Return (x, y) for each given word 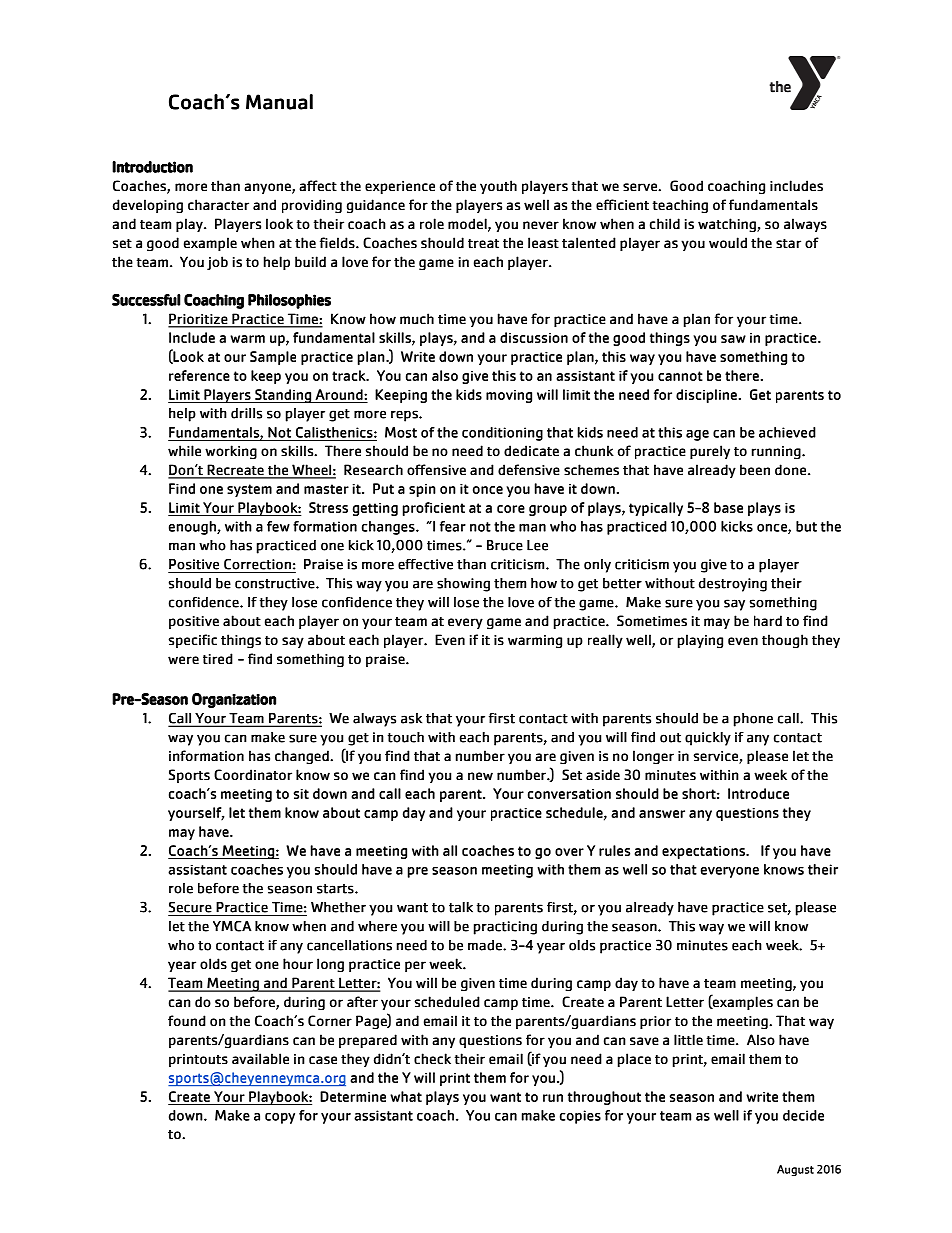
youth (498, 187)
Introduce (758, 793)
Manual (279, 102)
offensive (436, 469)
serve (641, 187)
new (480, 776)
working (231, 452)
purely (710, 452)
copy (280, 1118)
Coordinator (253, 774)
